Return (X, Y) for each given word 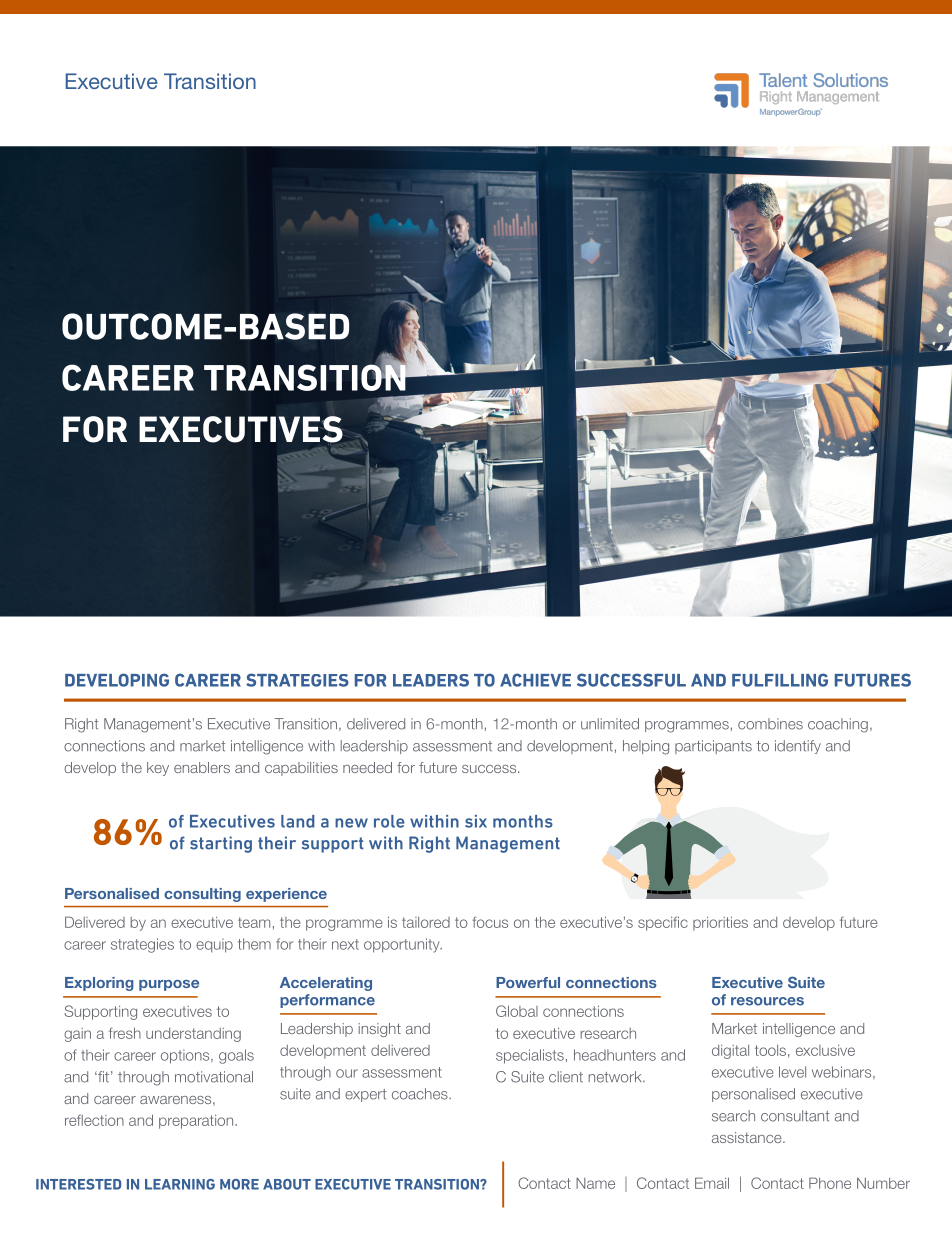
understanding (193, 1035)
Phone (830, 1183)
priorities (720, 923)
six (476, 821)
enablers (202, 767)
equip (214, 945)
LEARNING (180, 1184)
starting (221, 844)
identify (798, 747)
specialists (530, 1056)
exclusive (825, 1050)
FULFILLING (780, 680)
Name (595, 1183)
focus (490, 922)
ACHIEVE (535, 680)
